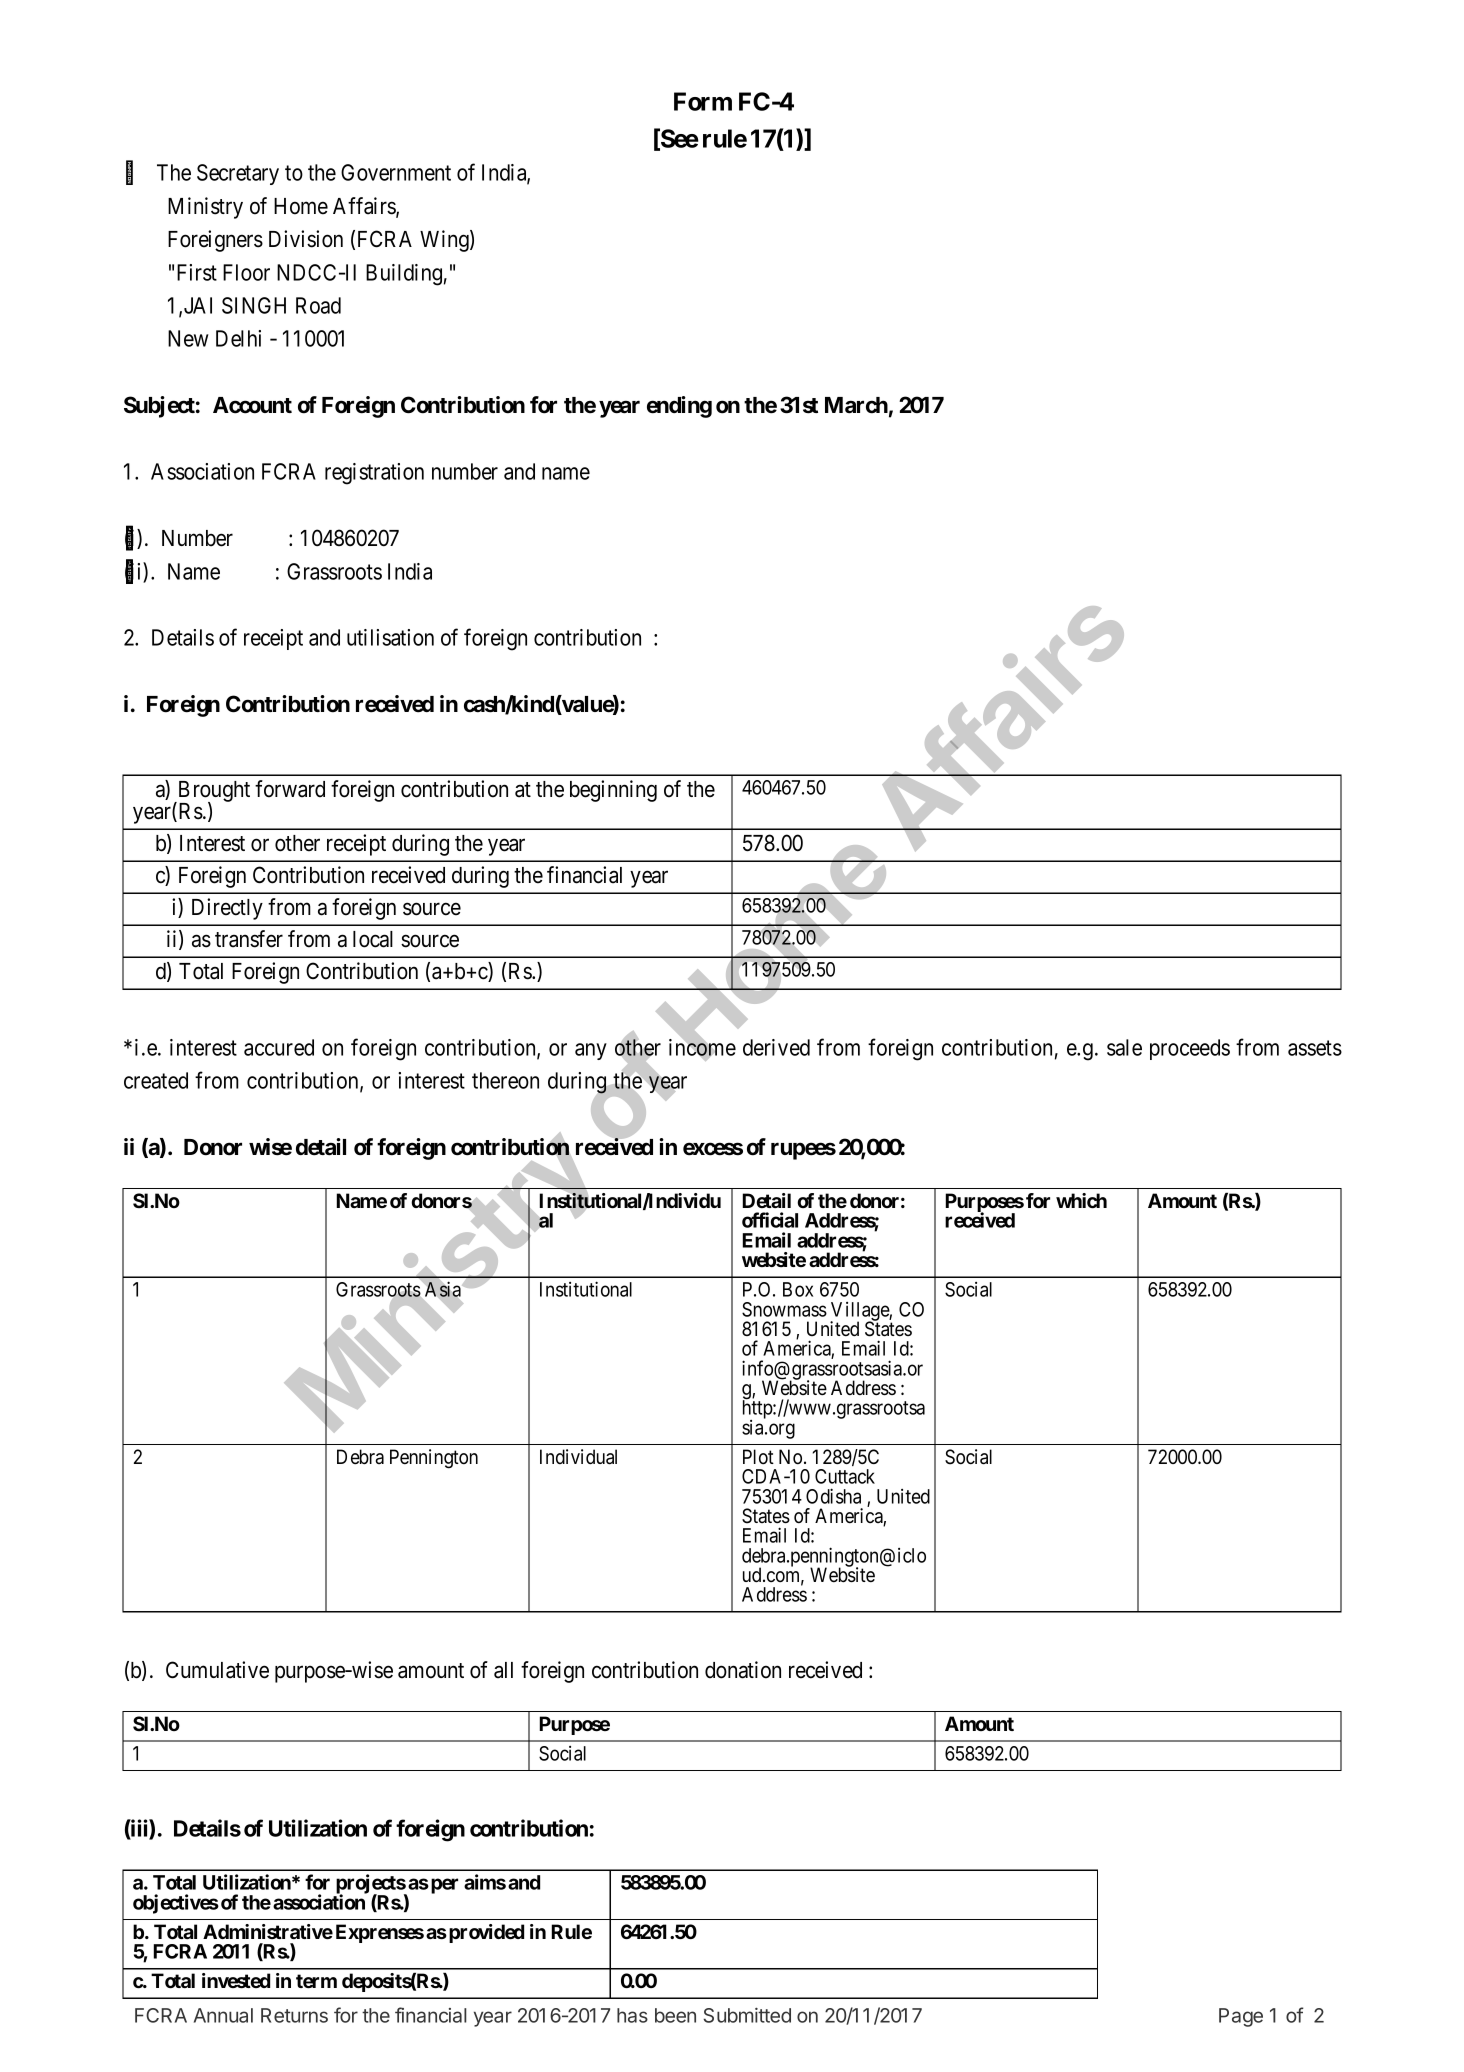 This screenshot has height=2072, width=1464. What do you see at coordinates (390, 637) in the screenshot?
I see `utilisation` at bounding box center [390, 637].
